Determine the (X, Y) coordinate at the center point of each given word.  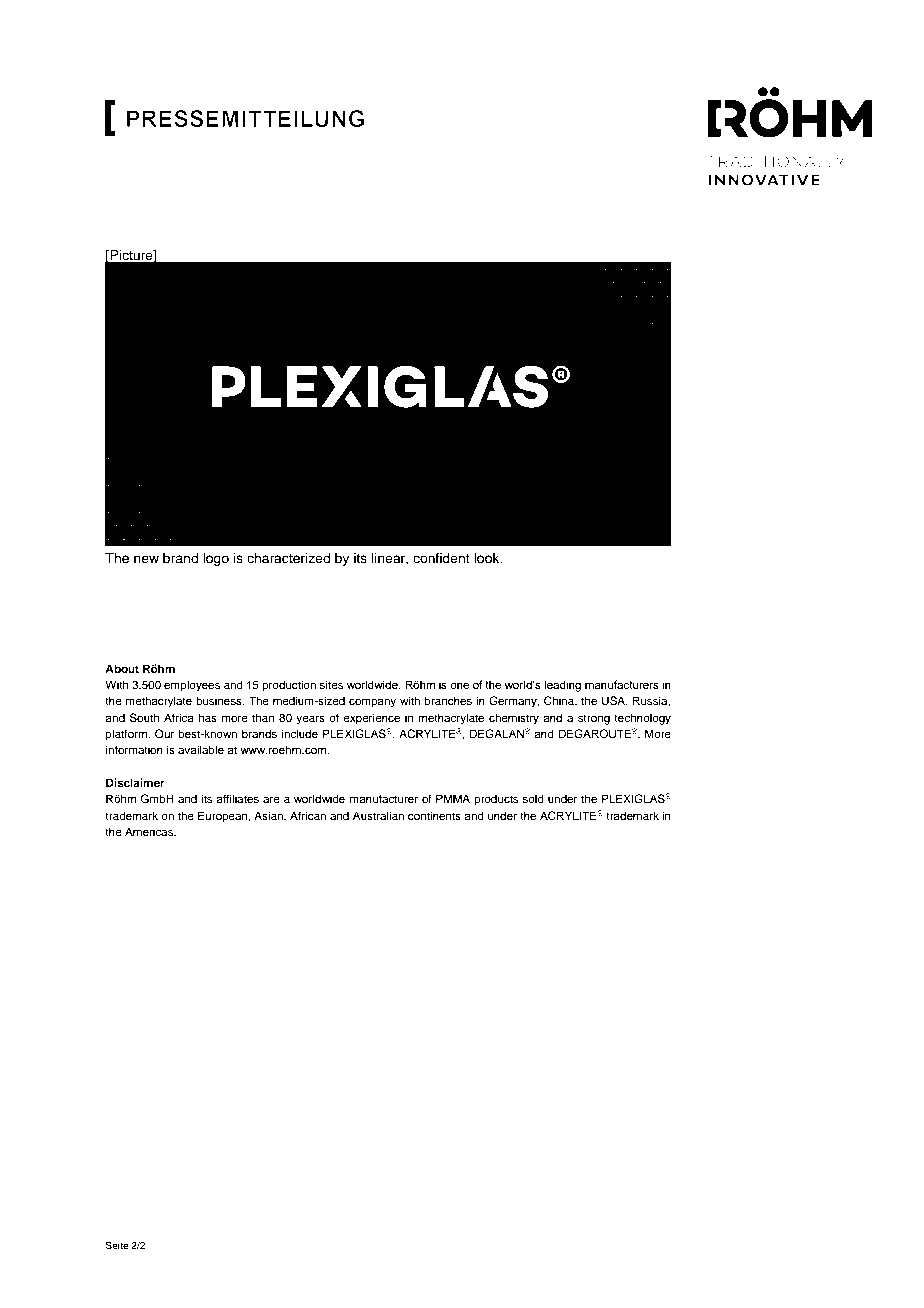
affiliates (237, 798)
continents (434, 815)
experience (371, 719)
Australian (378, 815)
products (496, 800)
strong (594, 719)
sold (533, 798)
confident (441, 558)
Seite (117, 1245)
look (488, 558)
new (146, 559)
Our (164, 733)
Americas (150, 831)
